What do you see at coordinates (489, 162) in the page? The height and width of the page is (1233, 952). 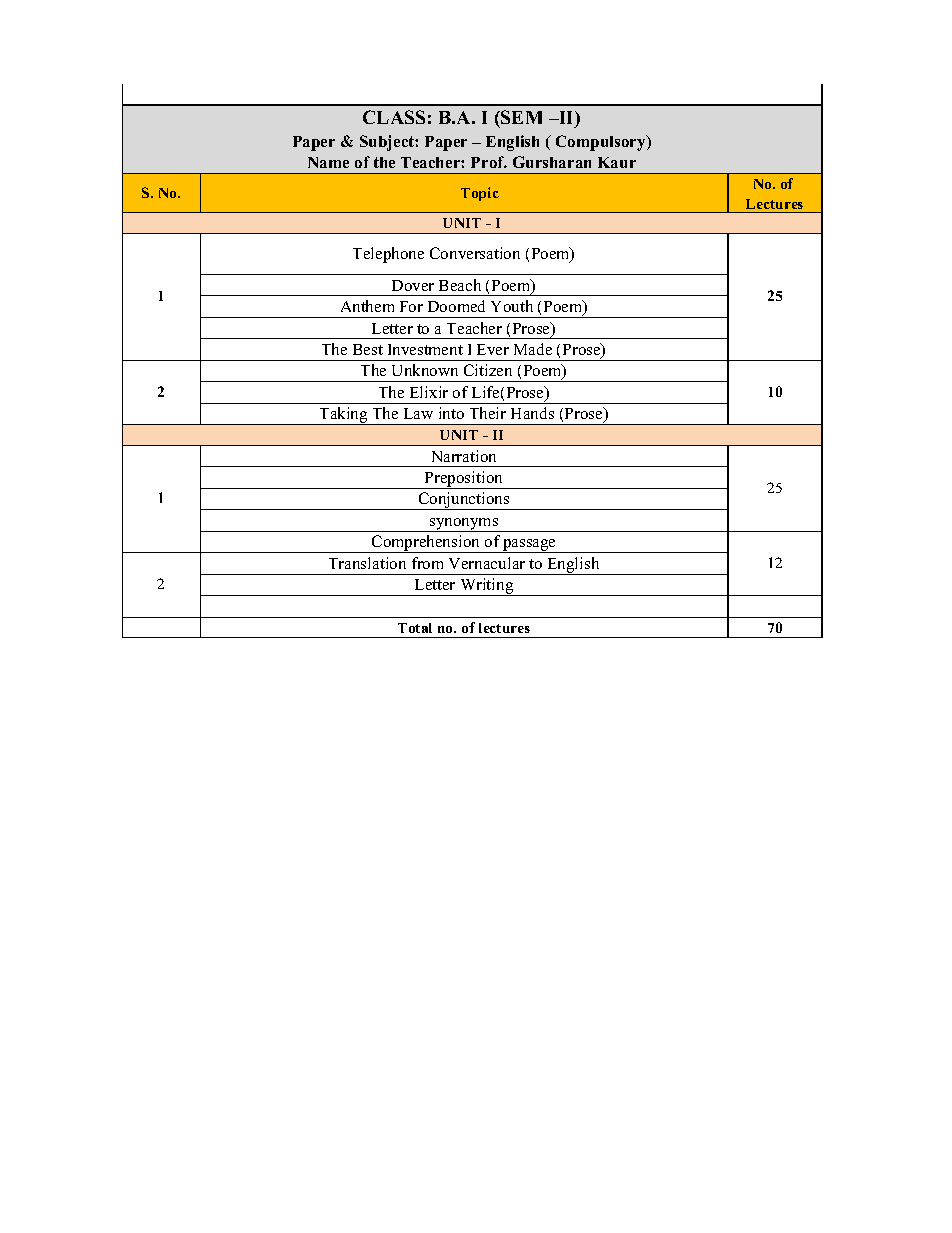 I see `Prof` at bounding box center [489, 162].
